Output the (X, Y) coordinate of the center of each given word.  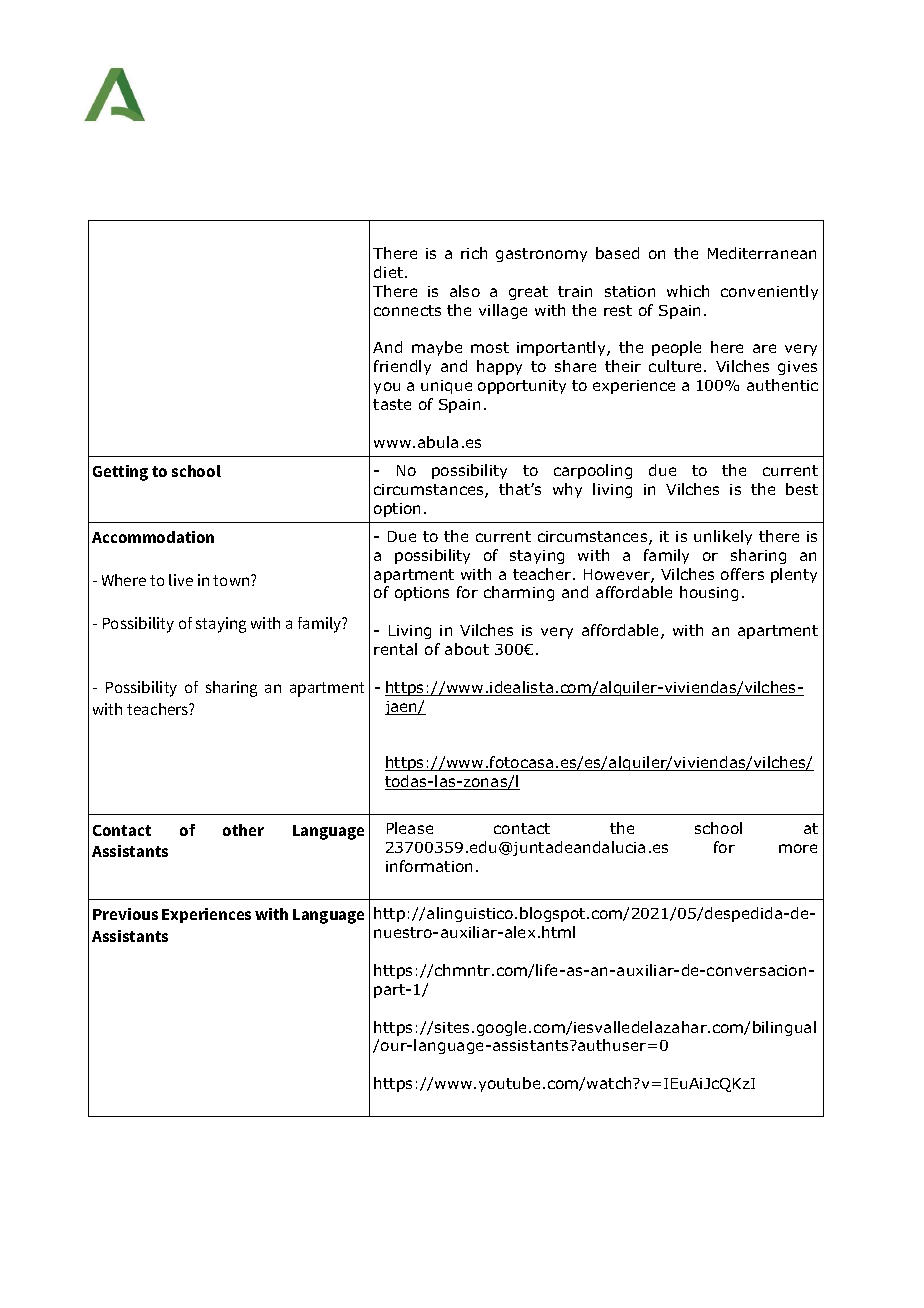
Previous (125, 914)
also (465, 291)
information (429, 866)
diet (388, 272)
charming (519, 593)
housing (709, 593)
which (688, 291)
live (181, 580)
